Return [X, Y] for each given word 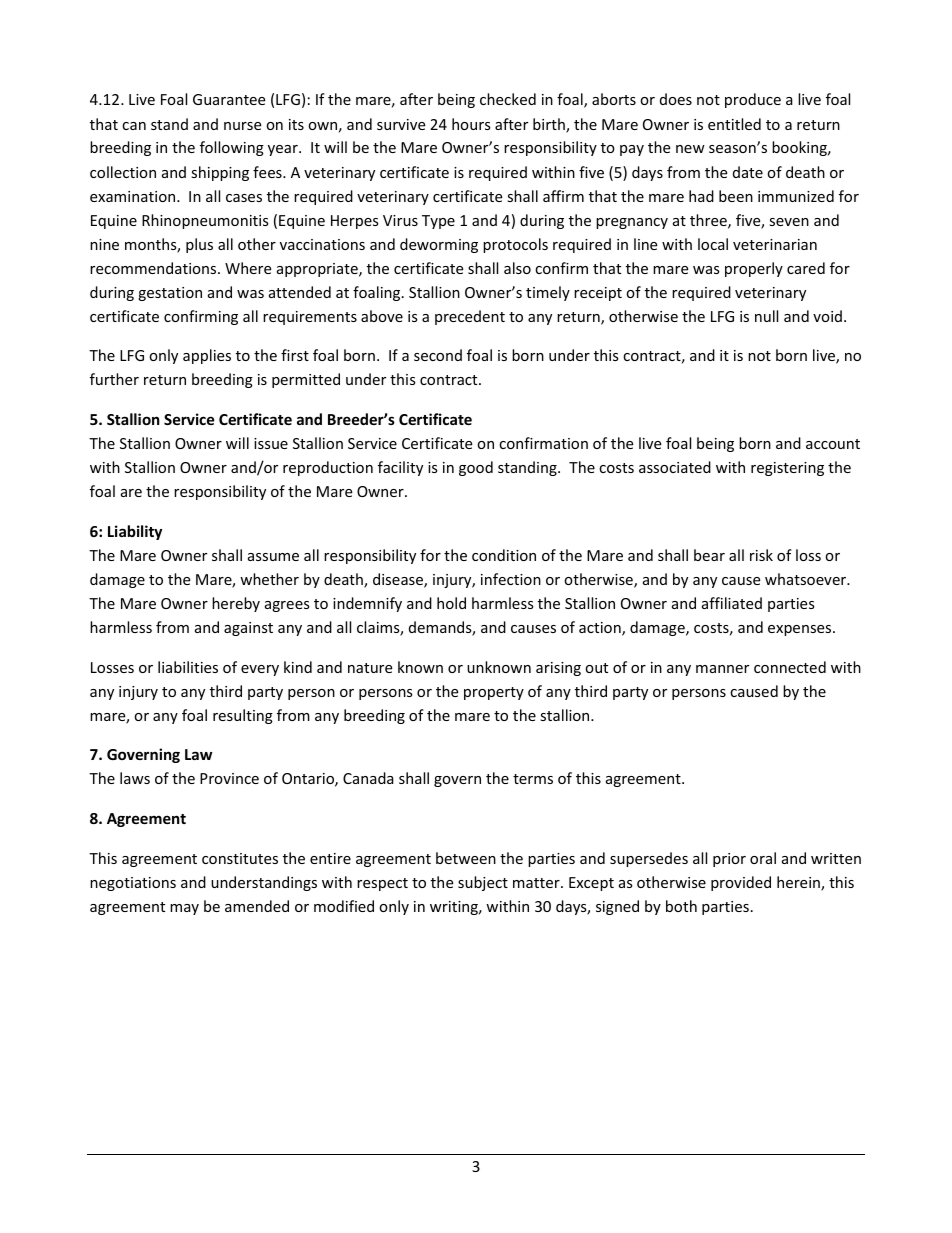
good [476, 468]
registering [787, 469]
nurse [242, 126]
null [766, 316]
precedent [470, 317]
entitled [734, 124]
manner [722, 669]
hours [471, 124]
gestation [170, 294]
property [494, 693]
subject [483, 883]
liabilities [188, 667]
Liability [135, 532]
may [184, 909]
